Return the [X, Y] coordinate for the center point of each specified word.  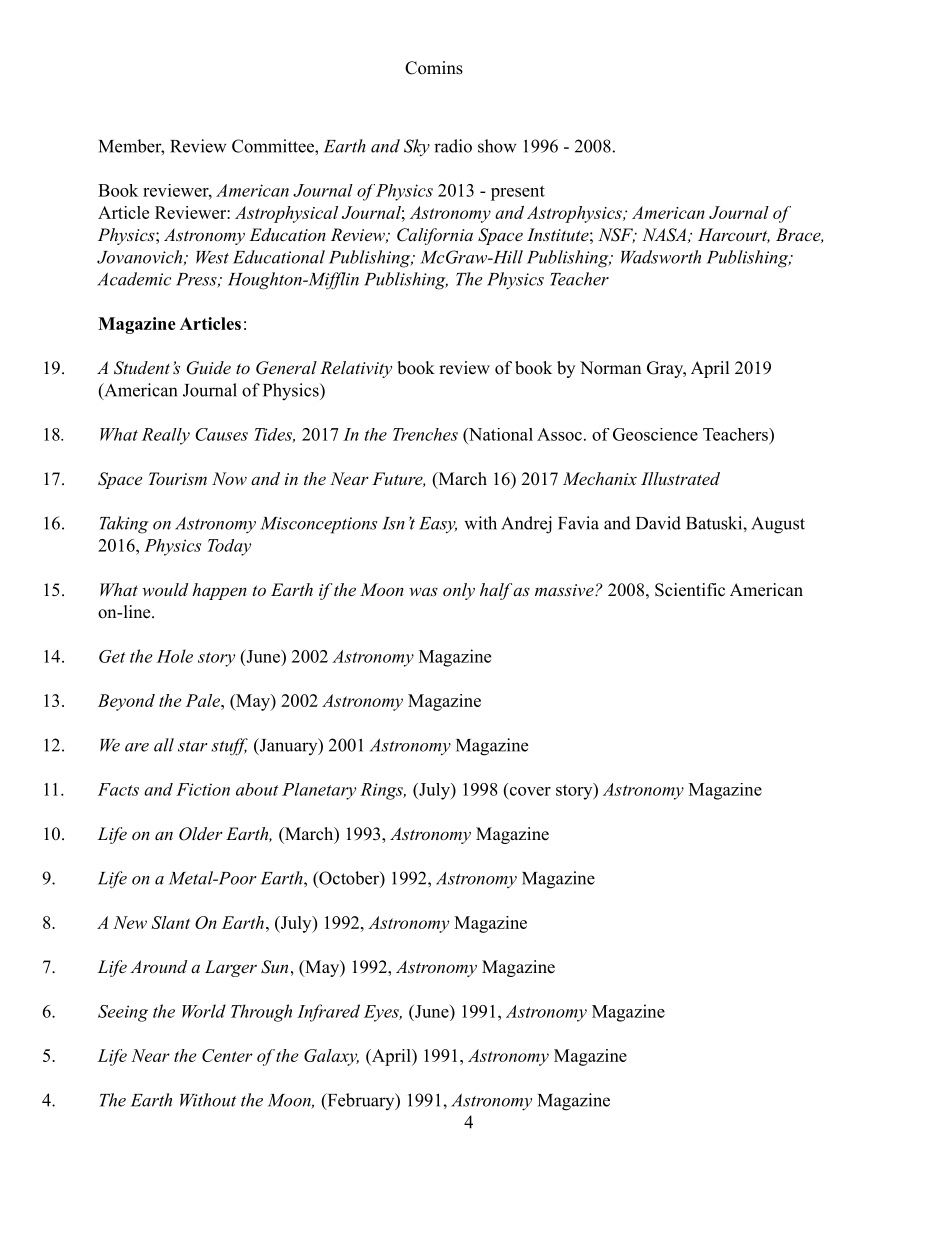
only [459, 591]
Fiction [203, 789]
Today [229, 547]
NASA [664, 235]
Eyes [382, 1013]
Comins [434, 68]
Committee [274, 146]
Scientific [690, 590]
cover [530, 791]
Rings [382, 791]
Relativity [356, 369]
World [204, 1011]
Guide [209, 368]
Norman [610, 368]
